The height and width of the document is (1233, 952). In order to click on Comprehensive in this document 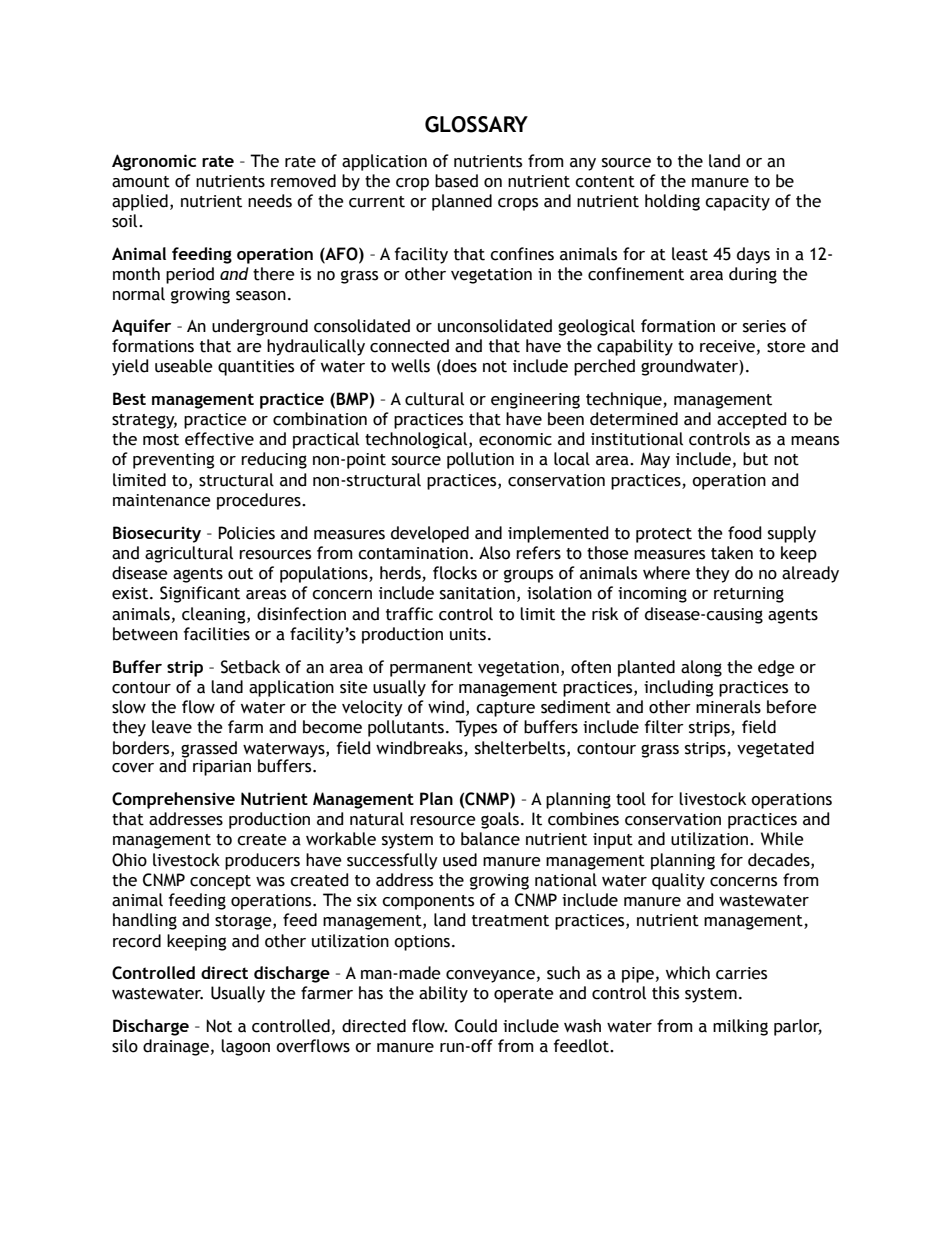, I will do `click(173, 800)`.
